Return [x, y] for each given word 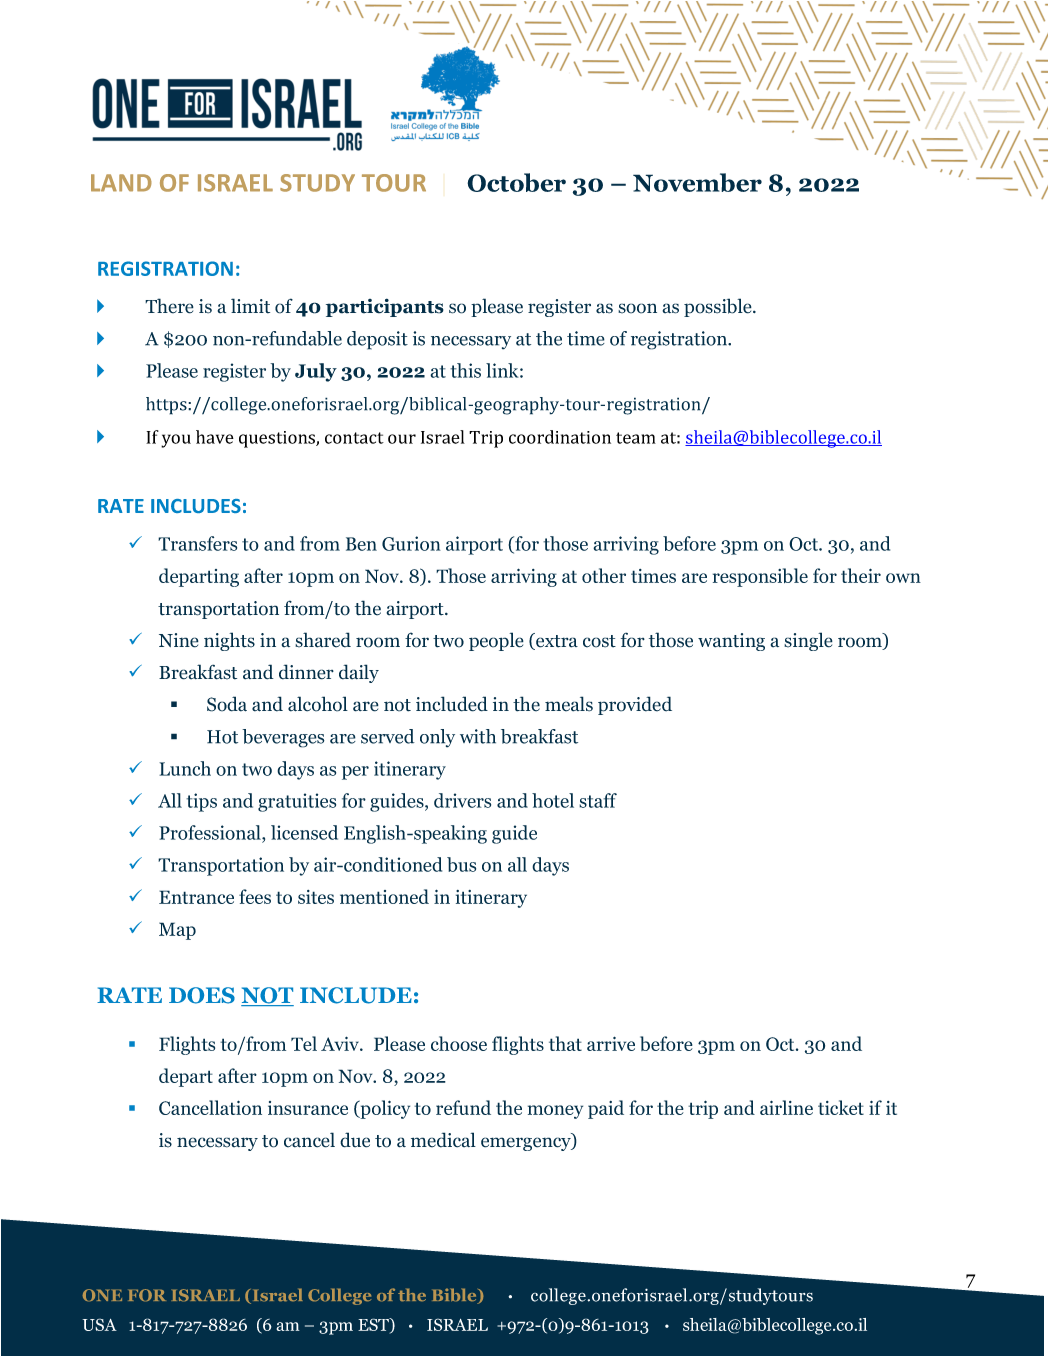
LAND [121, 183]
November [697, 182]
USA [99, 1324]
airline [786, 1107]
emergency [527, 1144]
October [516, 182]
